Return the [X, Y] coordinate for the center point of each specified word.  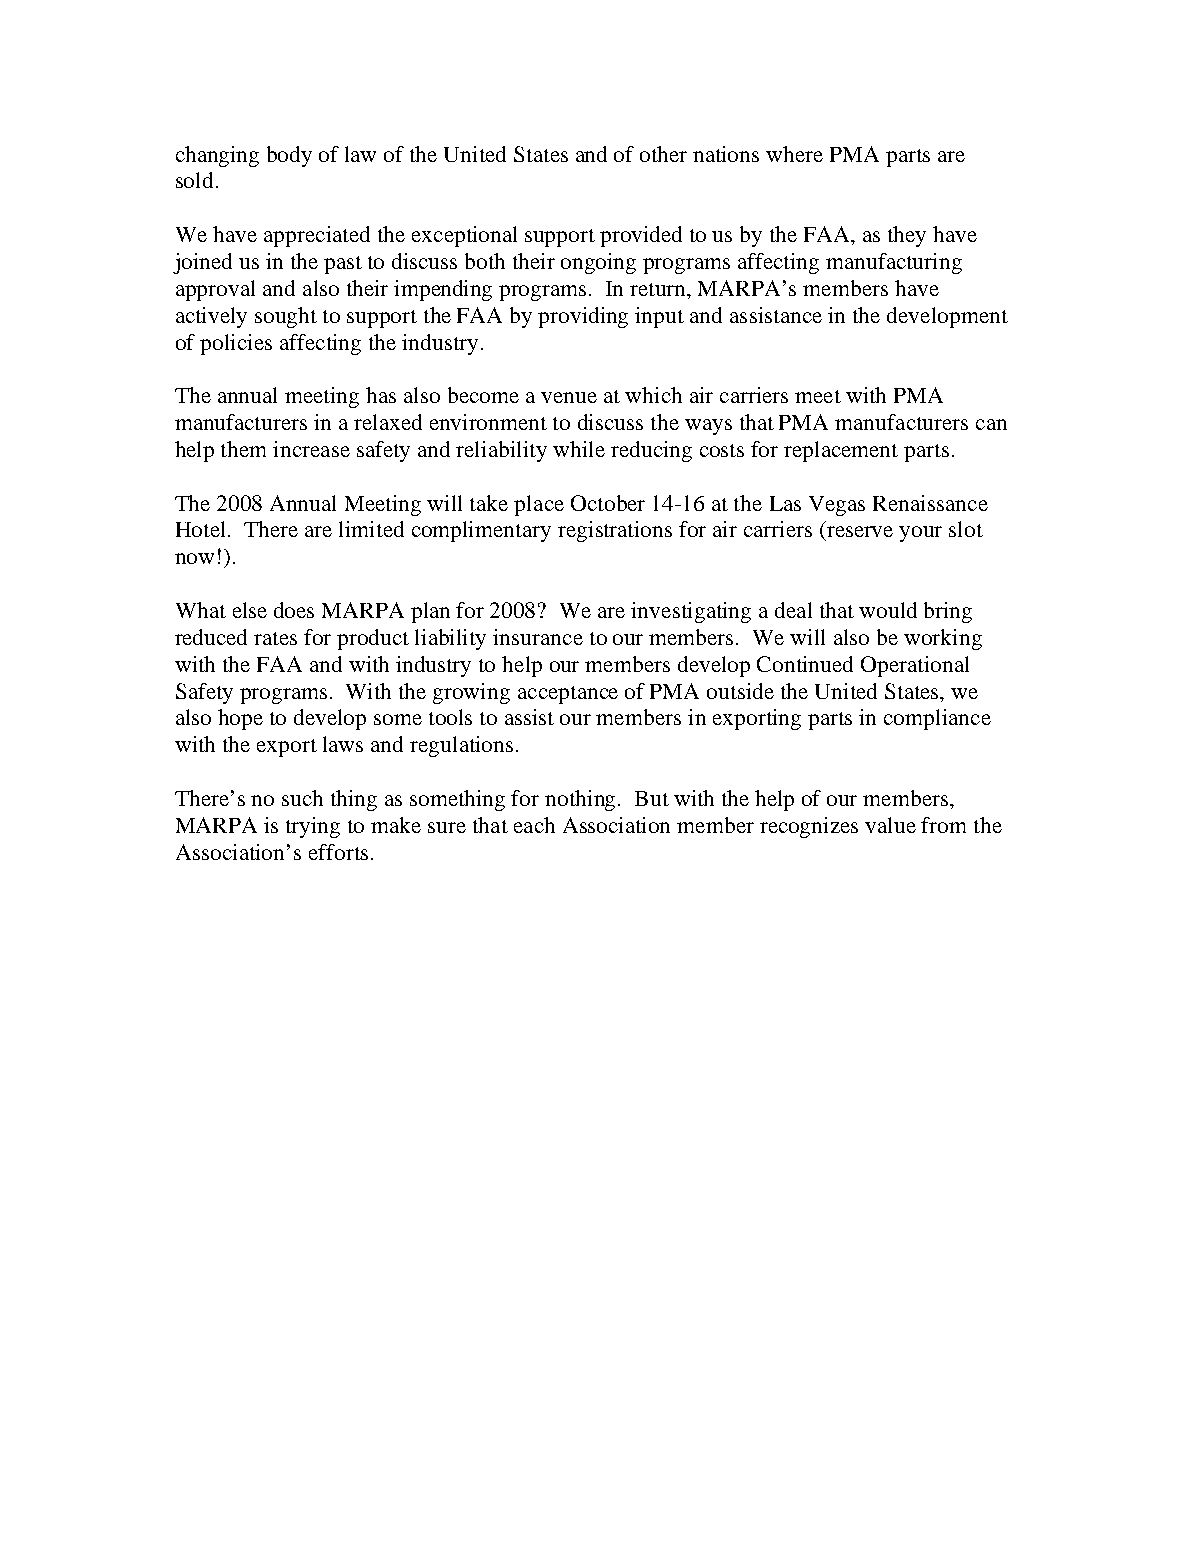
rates [275, 638]
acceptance [568, 695]
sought [286, 317]
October [608, 503]
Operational [915, 666]
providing [583, 317]
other [663, 154]
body [289, 156]
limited [371, 529]
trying [313, 827]
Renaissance [930, 503]
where [794, 154]
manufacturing [894, 263]
